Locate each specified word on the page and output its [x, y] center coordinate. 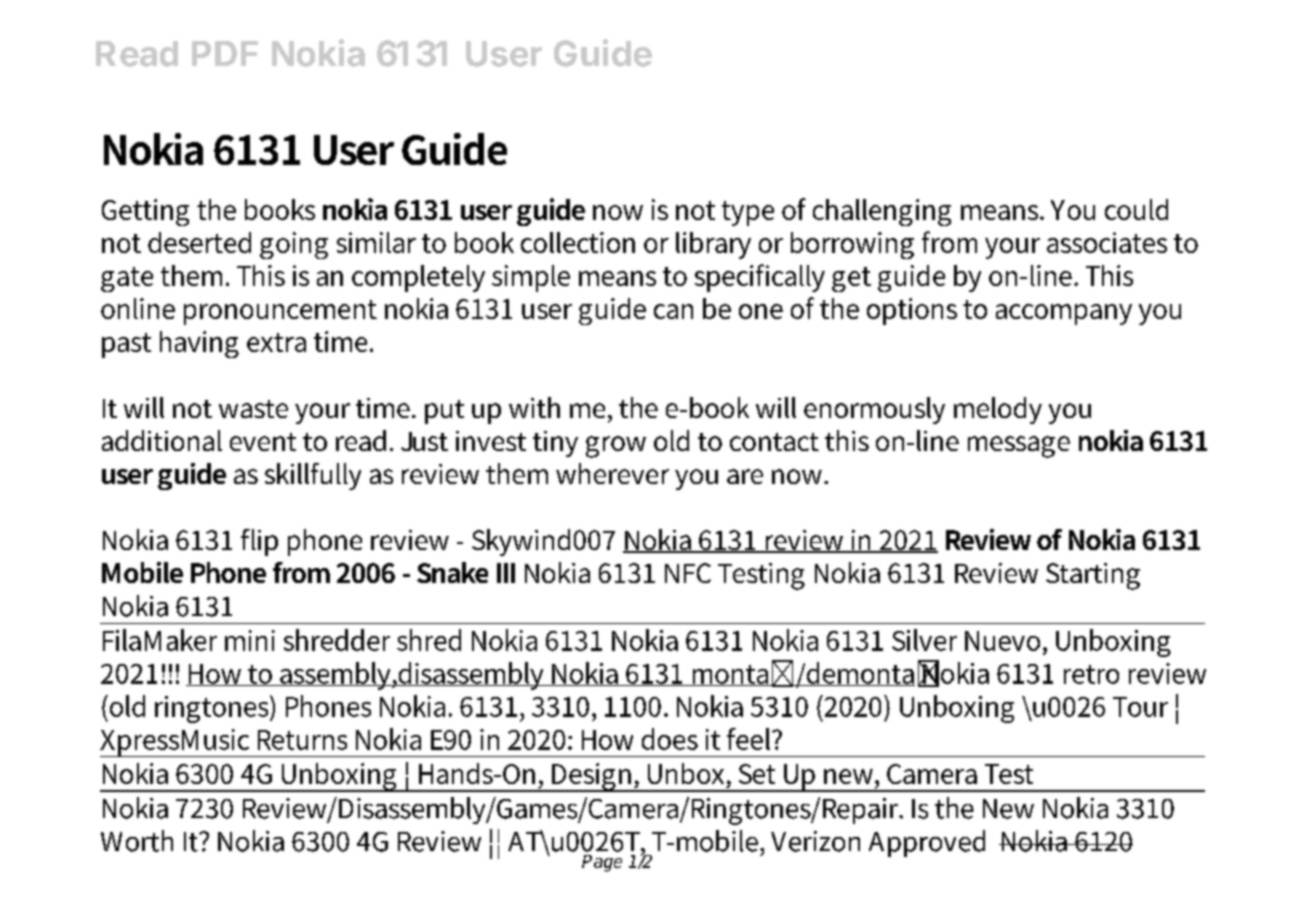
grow [616, 447]
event [263, 442]
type [748, 213]
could [1136, 209]
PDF [225, 53]
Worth [137, 841]
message [1019, 447]
